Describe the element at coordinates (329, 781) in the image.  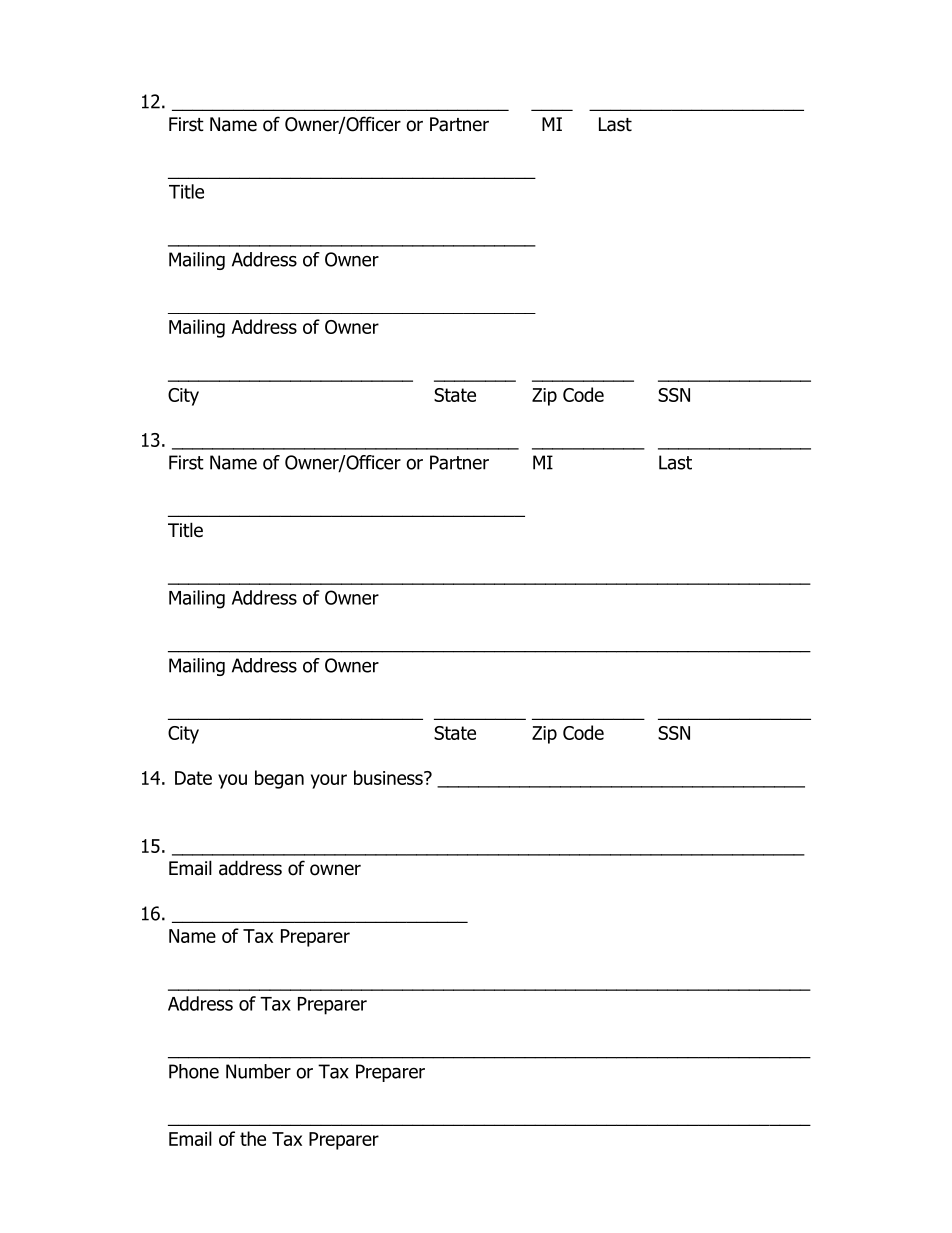
I see `your` at that location.
